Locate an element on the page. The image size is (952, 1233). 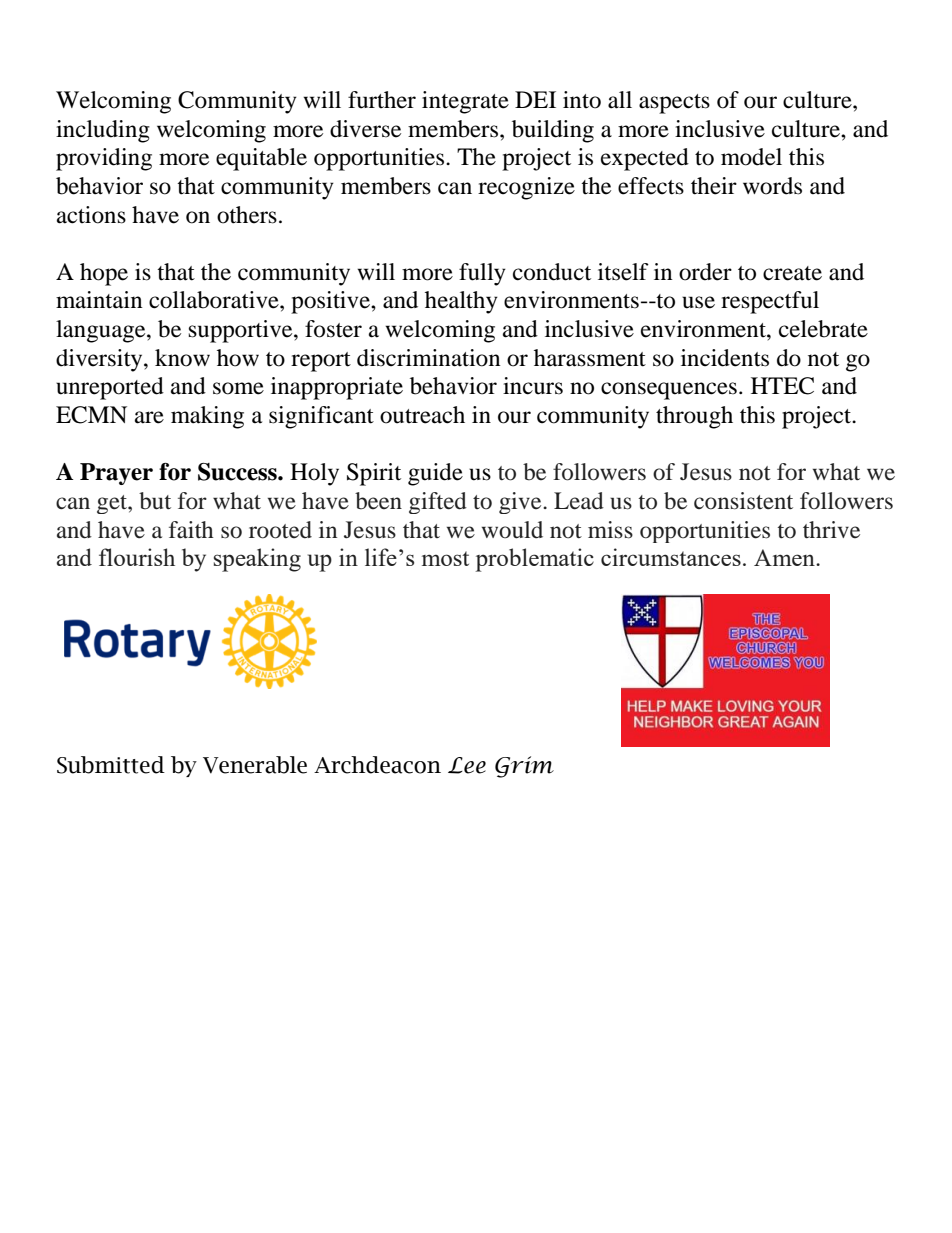
Submitted is located at coordinates (111, 765).
